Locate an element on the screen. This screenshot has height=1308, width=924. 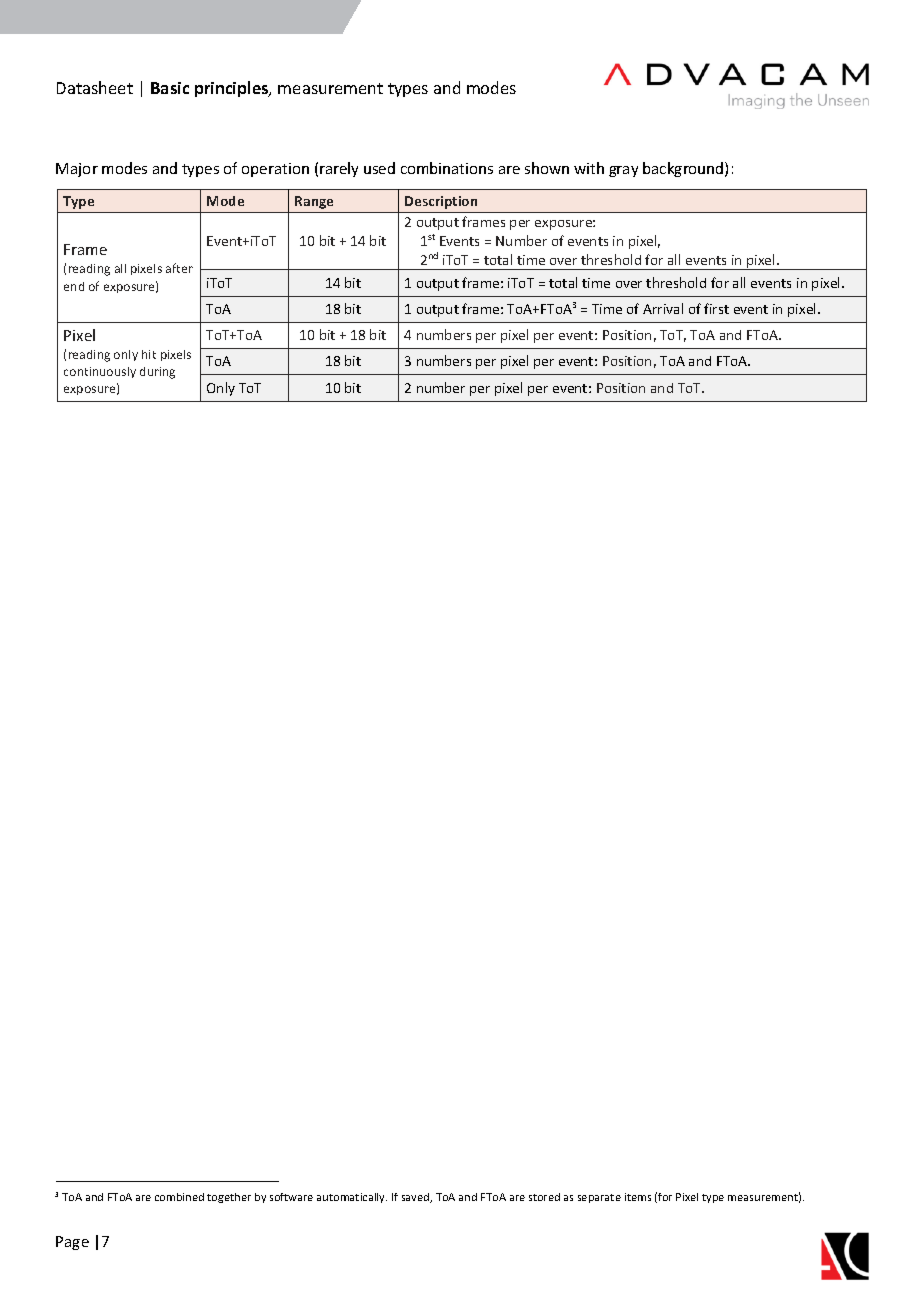
saved is located at coordinates (417, 1198).
